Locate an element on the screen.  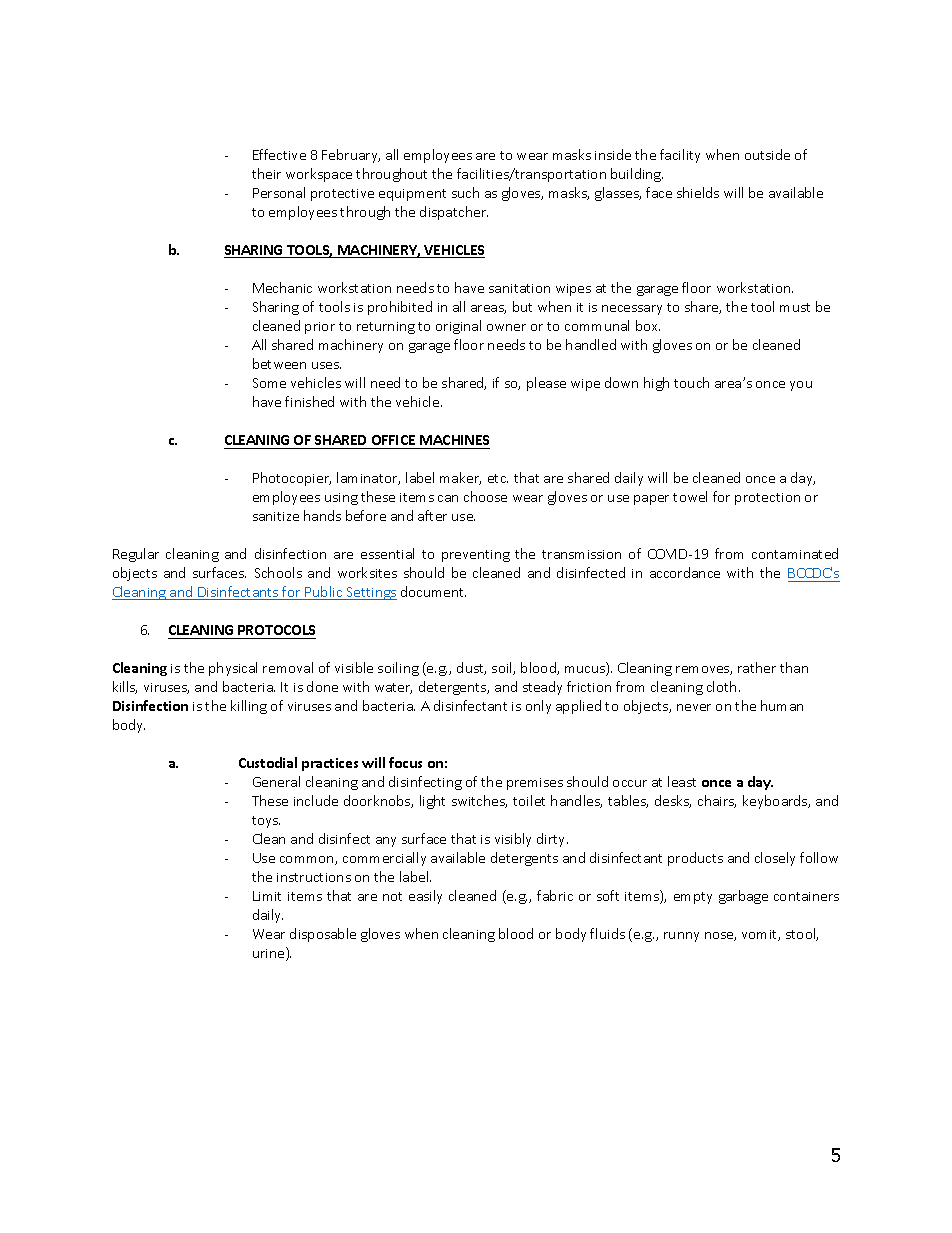
preventing is located at coordinates (476, 556).
